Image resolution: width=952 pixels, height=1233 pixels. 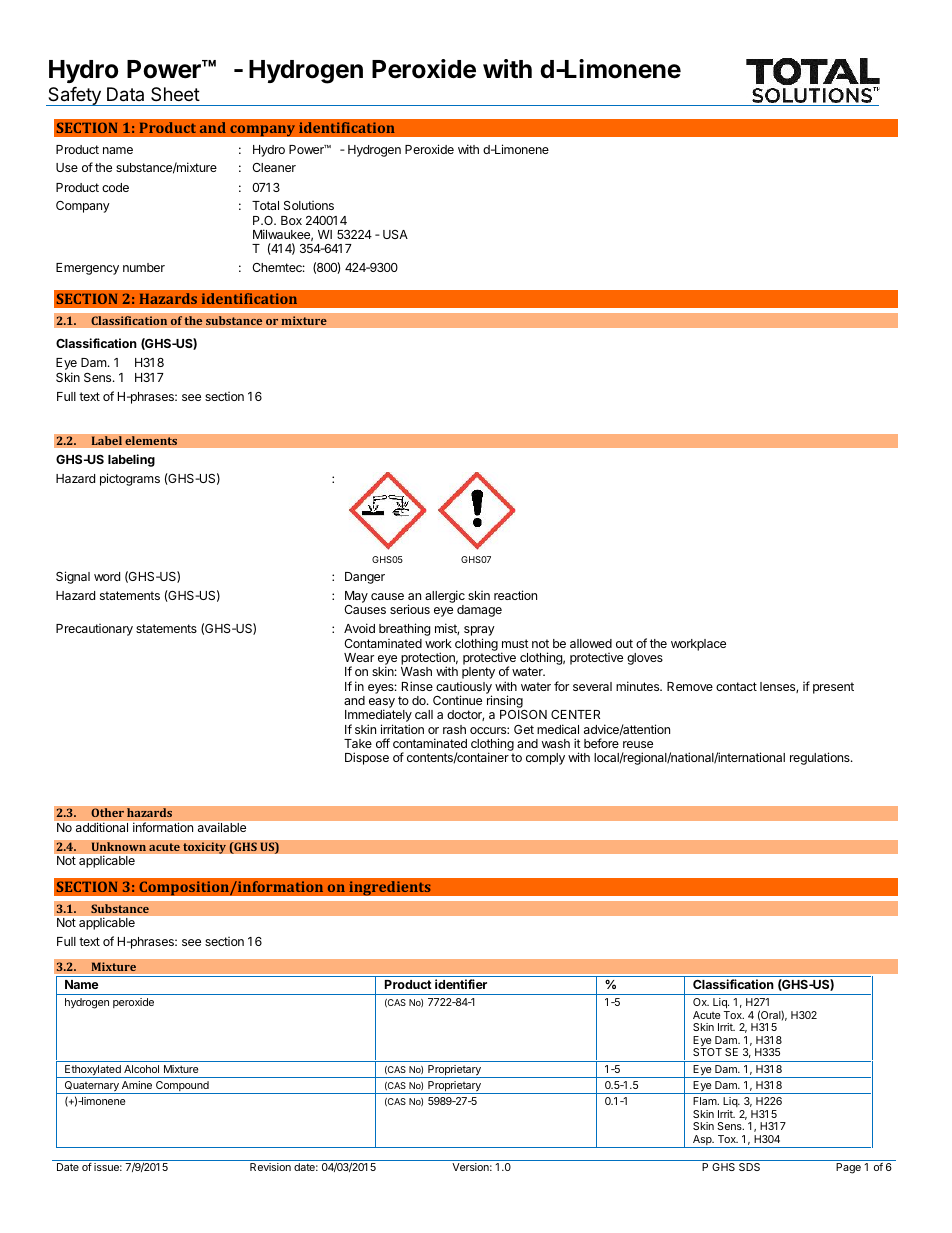 What do you see at coordinates (175, 94) in the document?
I see `Sheet` at bounding box center [175, 94].
